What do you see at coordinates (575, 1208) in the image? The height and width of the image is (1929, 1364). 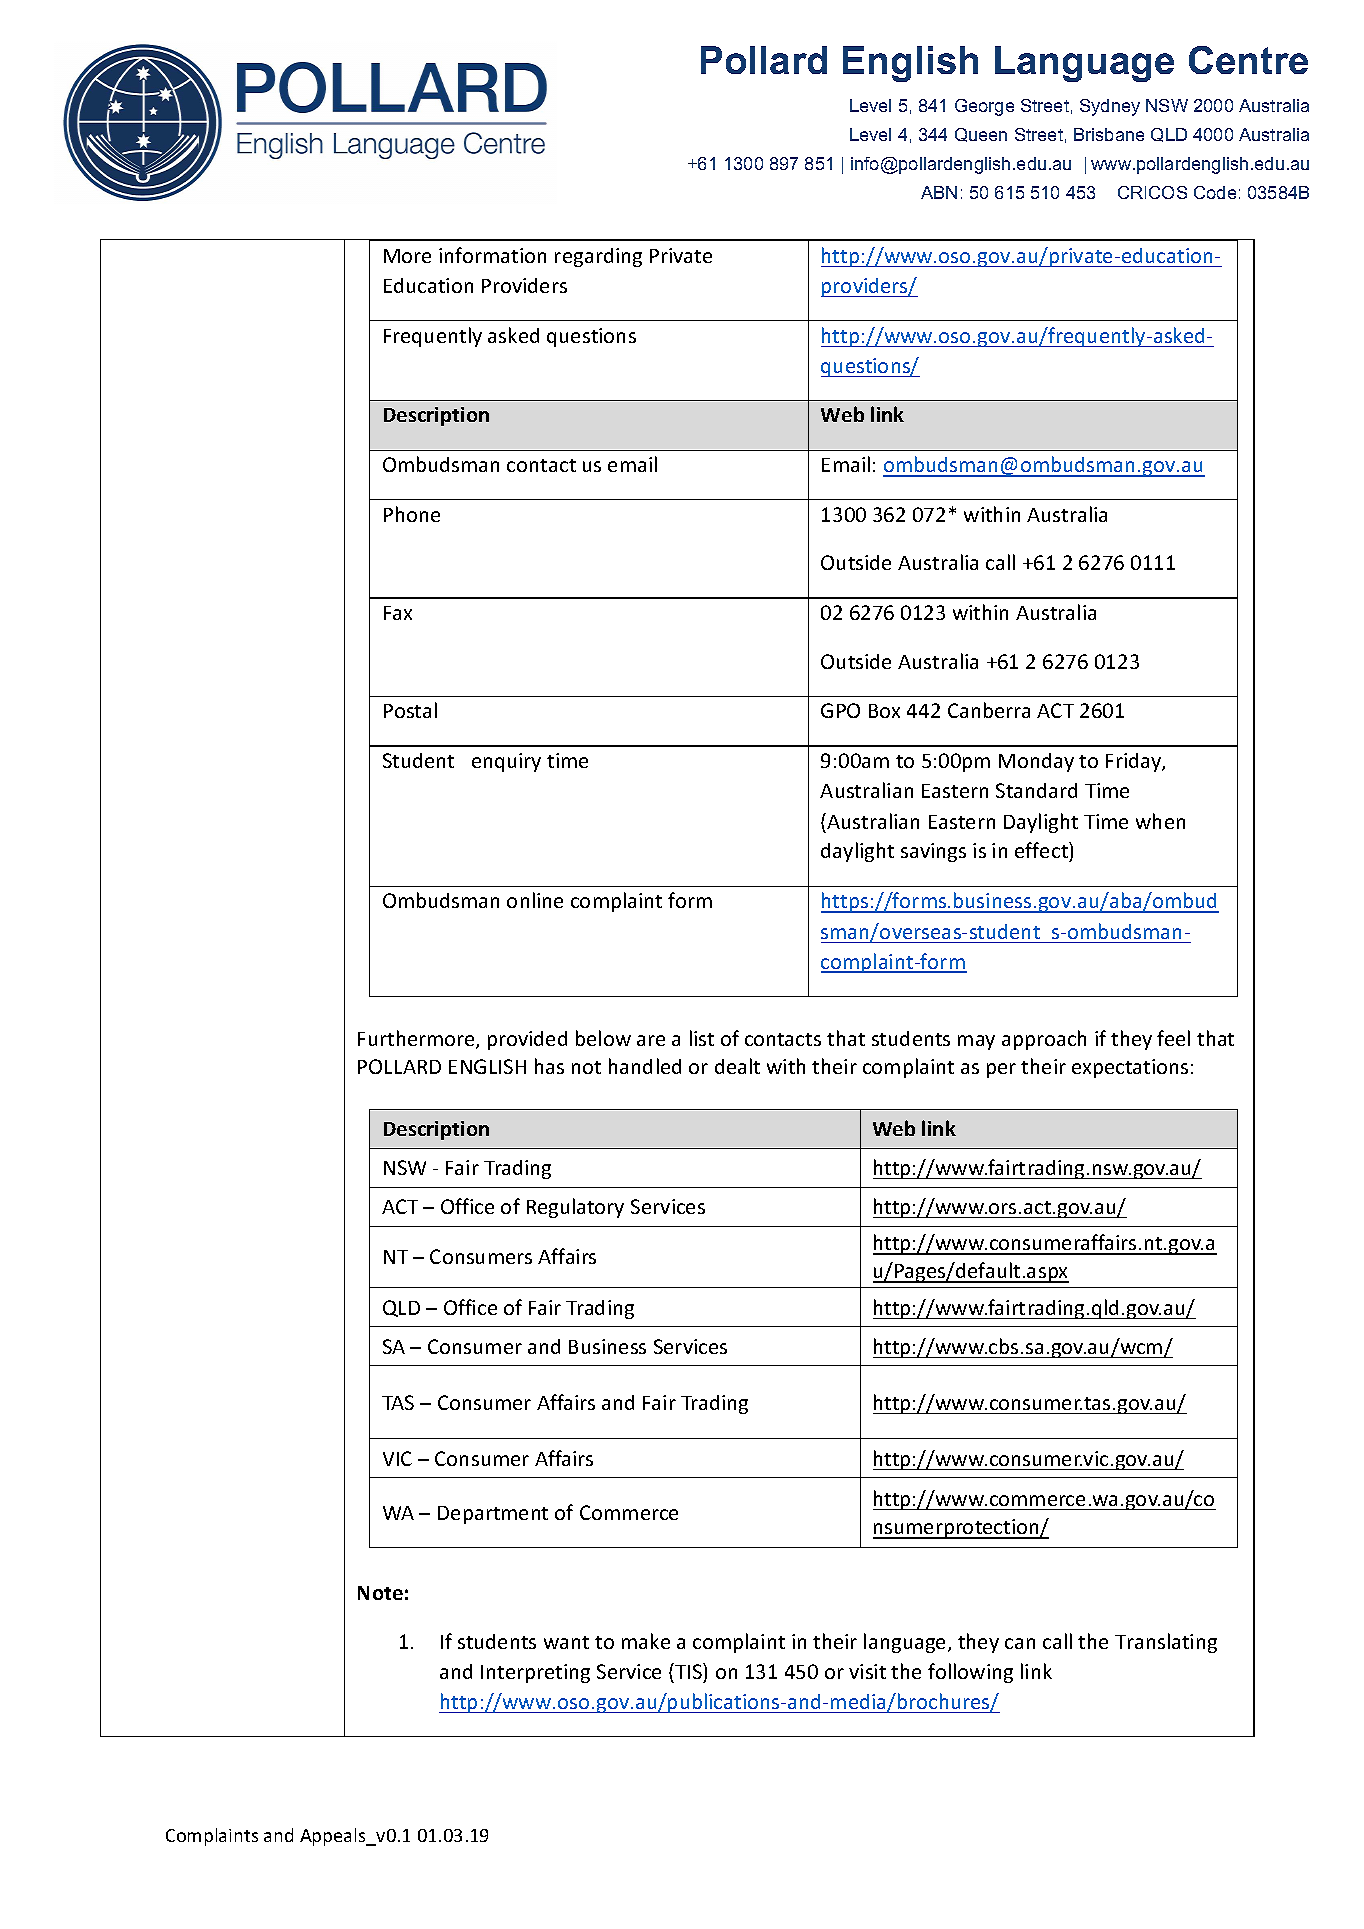 I see `Regulatory` at bounding box center [575, 1208].
